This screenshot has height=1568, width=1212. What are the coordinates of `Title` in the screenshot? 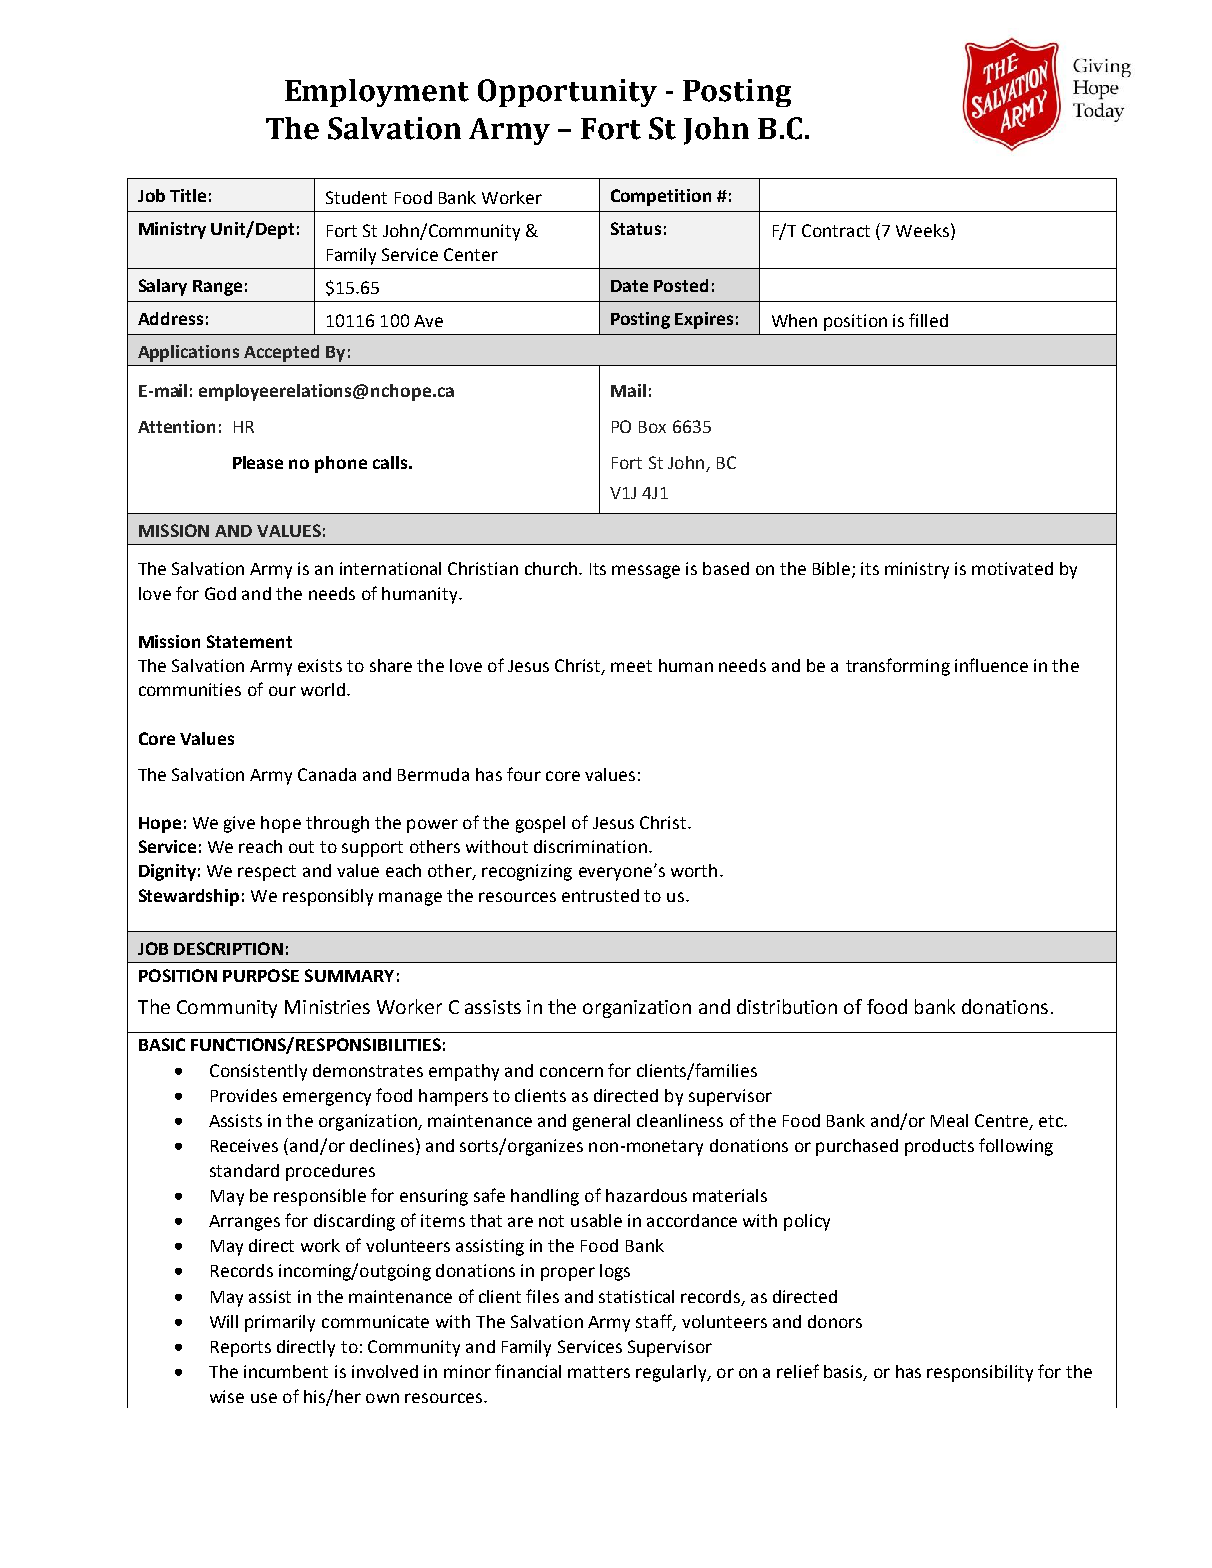 It's located at (188, 195).
